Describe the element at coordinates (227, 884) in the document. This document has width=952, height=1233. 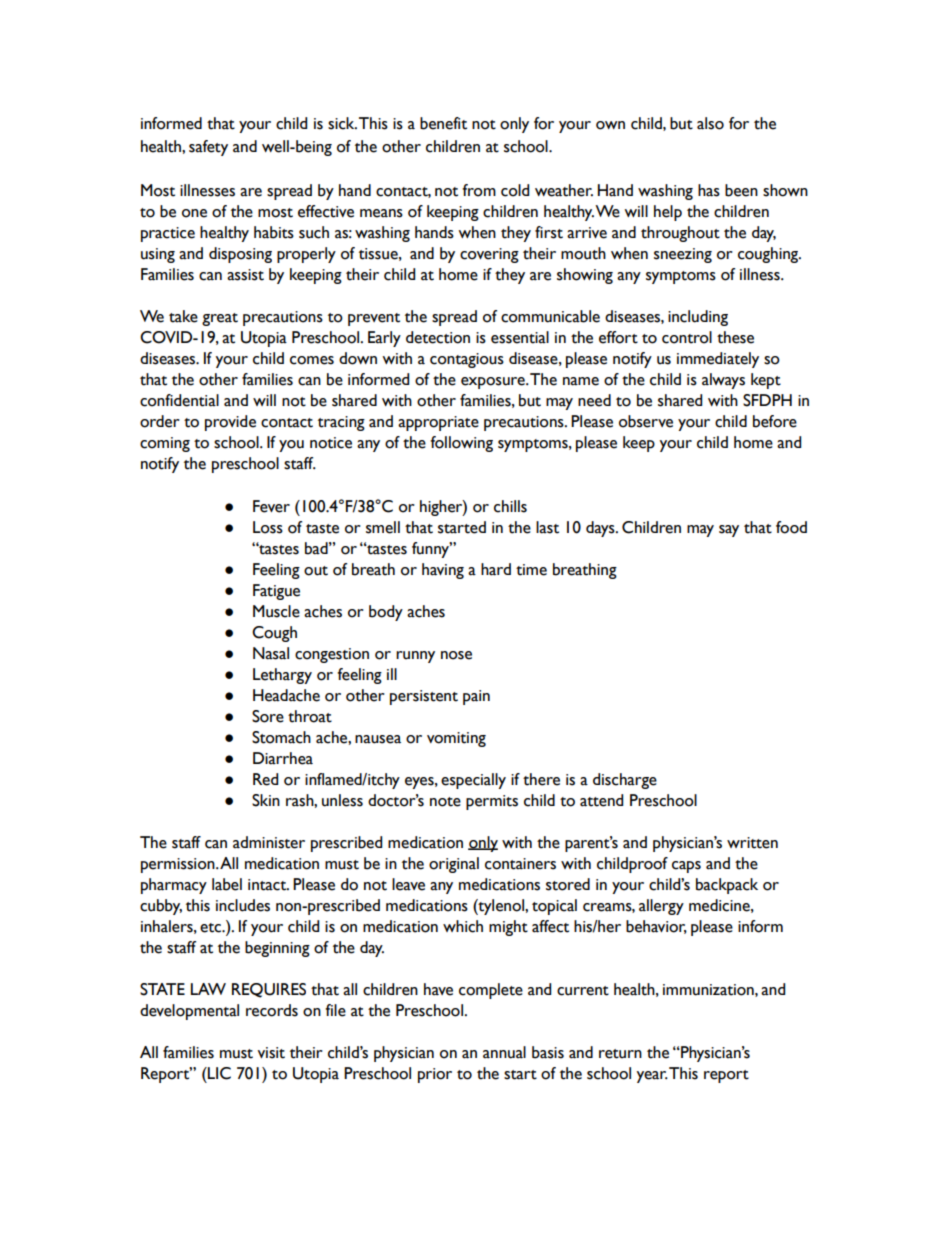
I see `label` at that location.
